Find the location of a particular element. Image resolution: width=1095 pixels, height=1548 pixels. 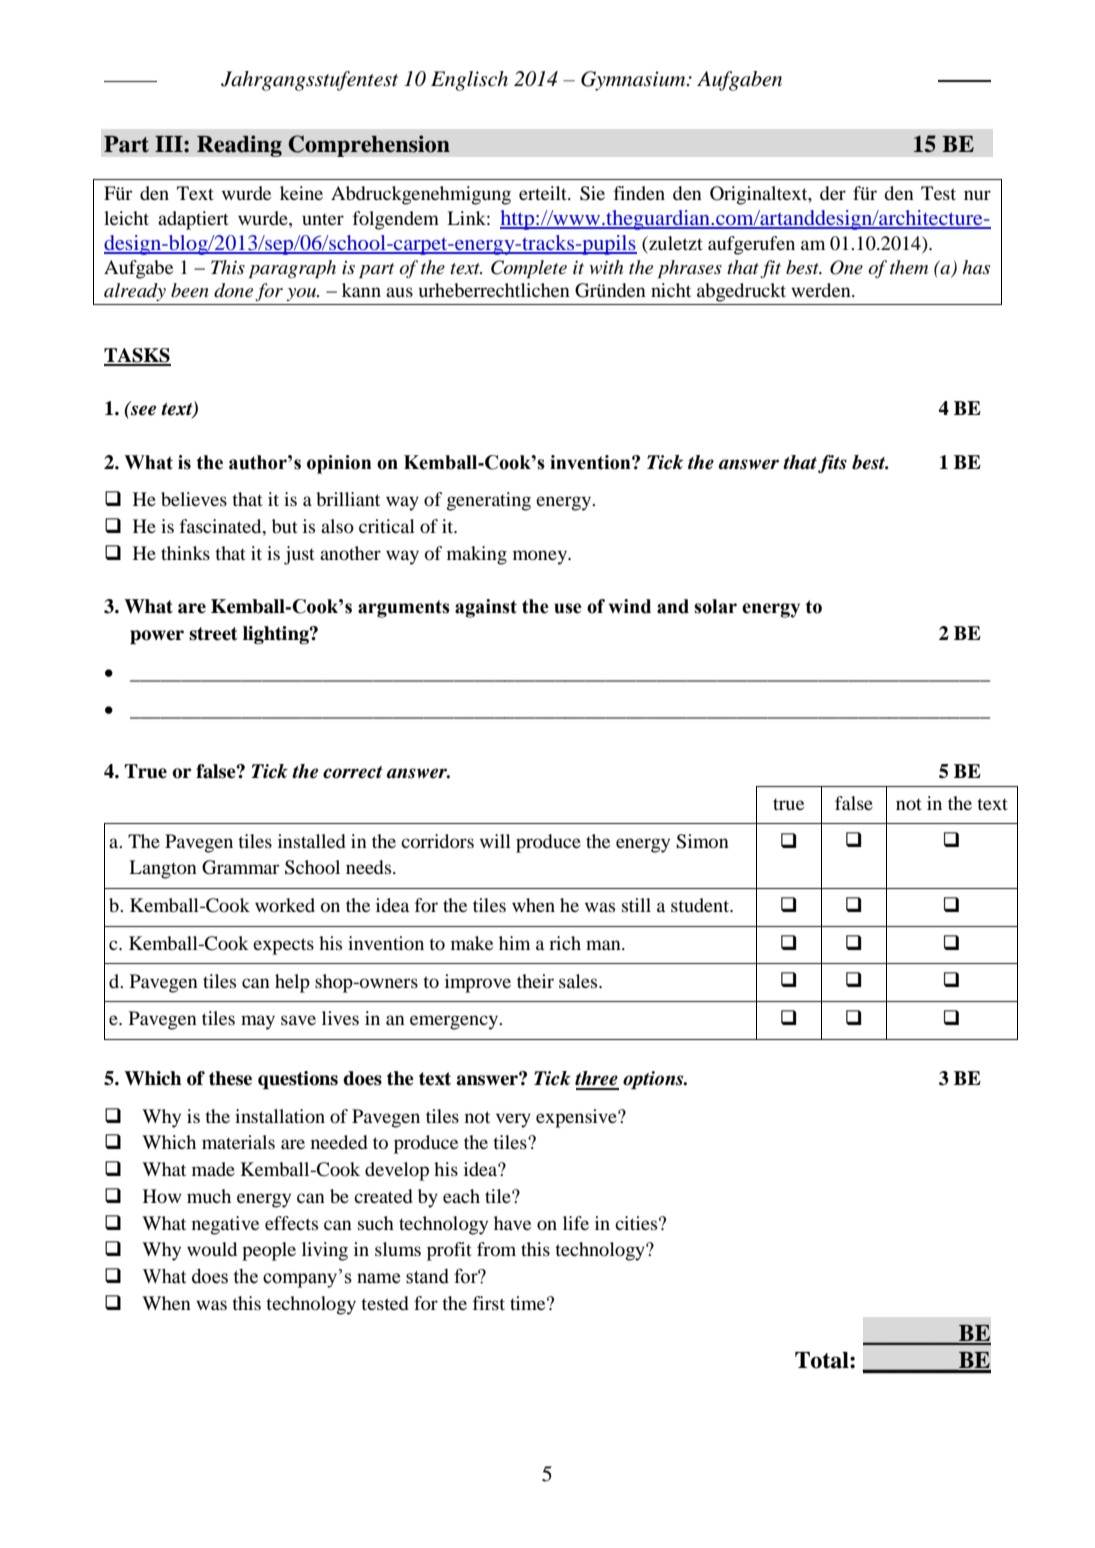

expensive is located at coordinates (577, 1118).
